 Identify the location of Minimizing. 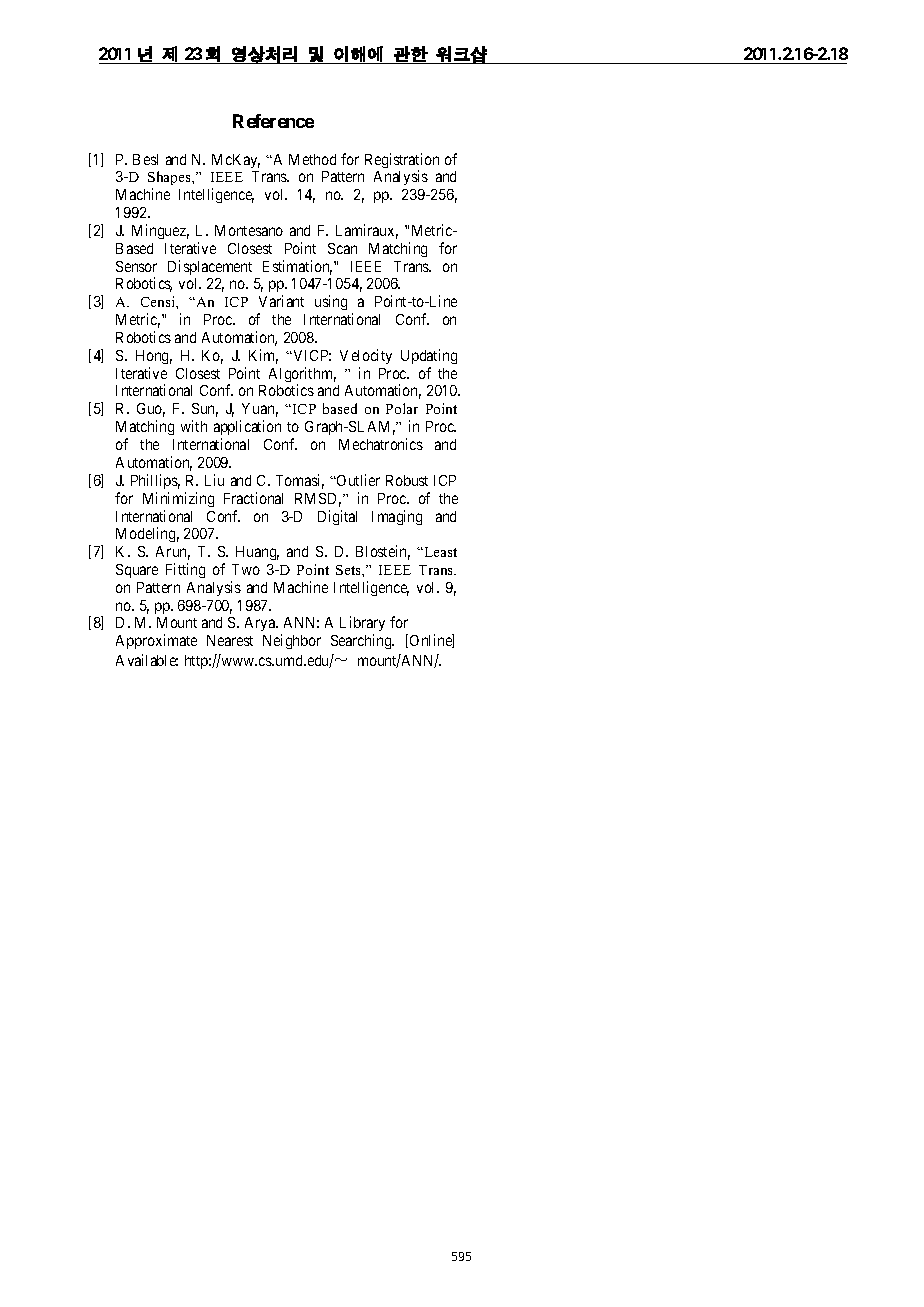
(178, 499).
